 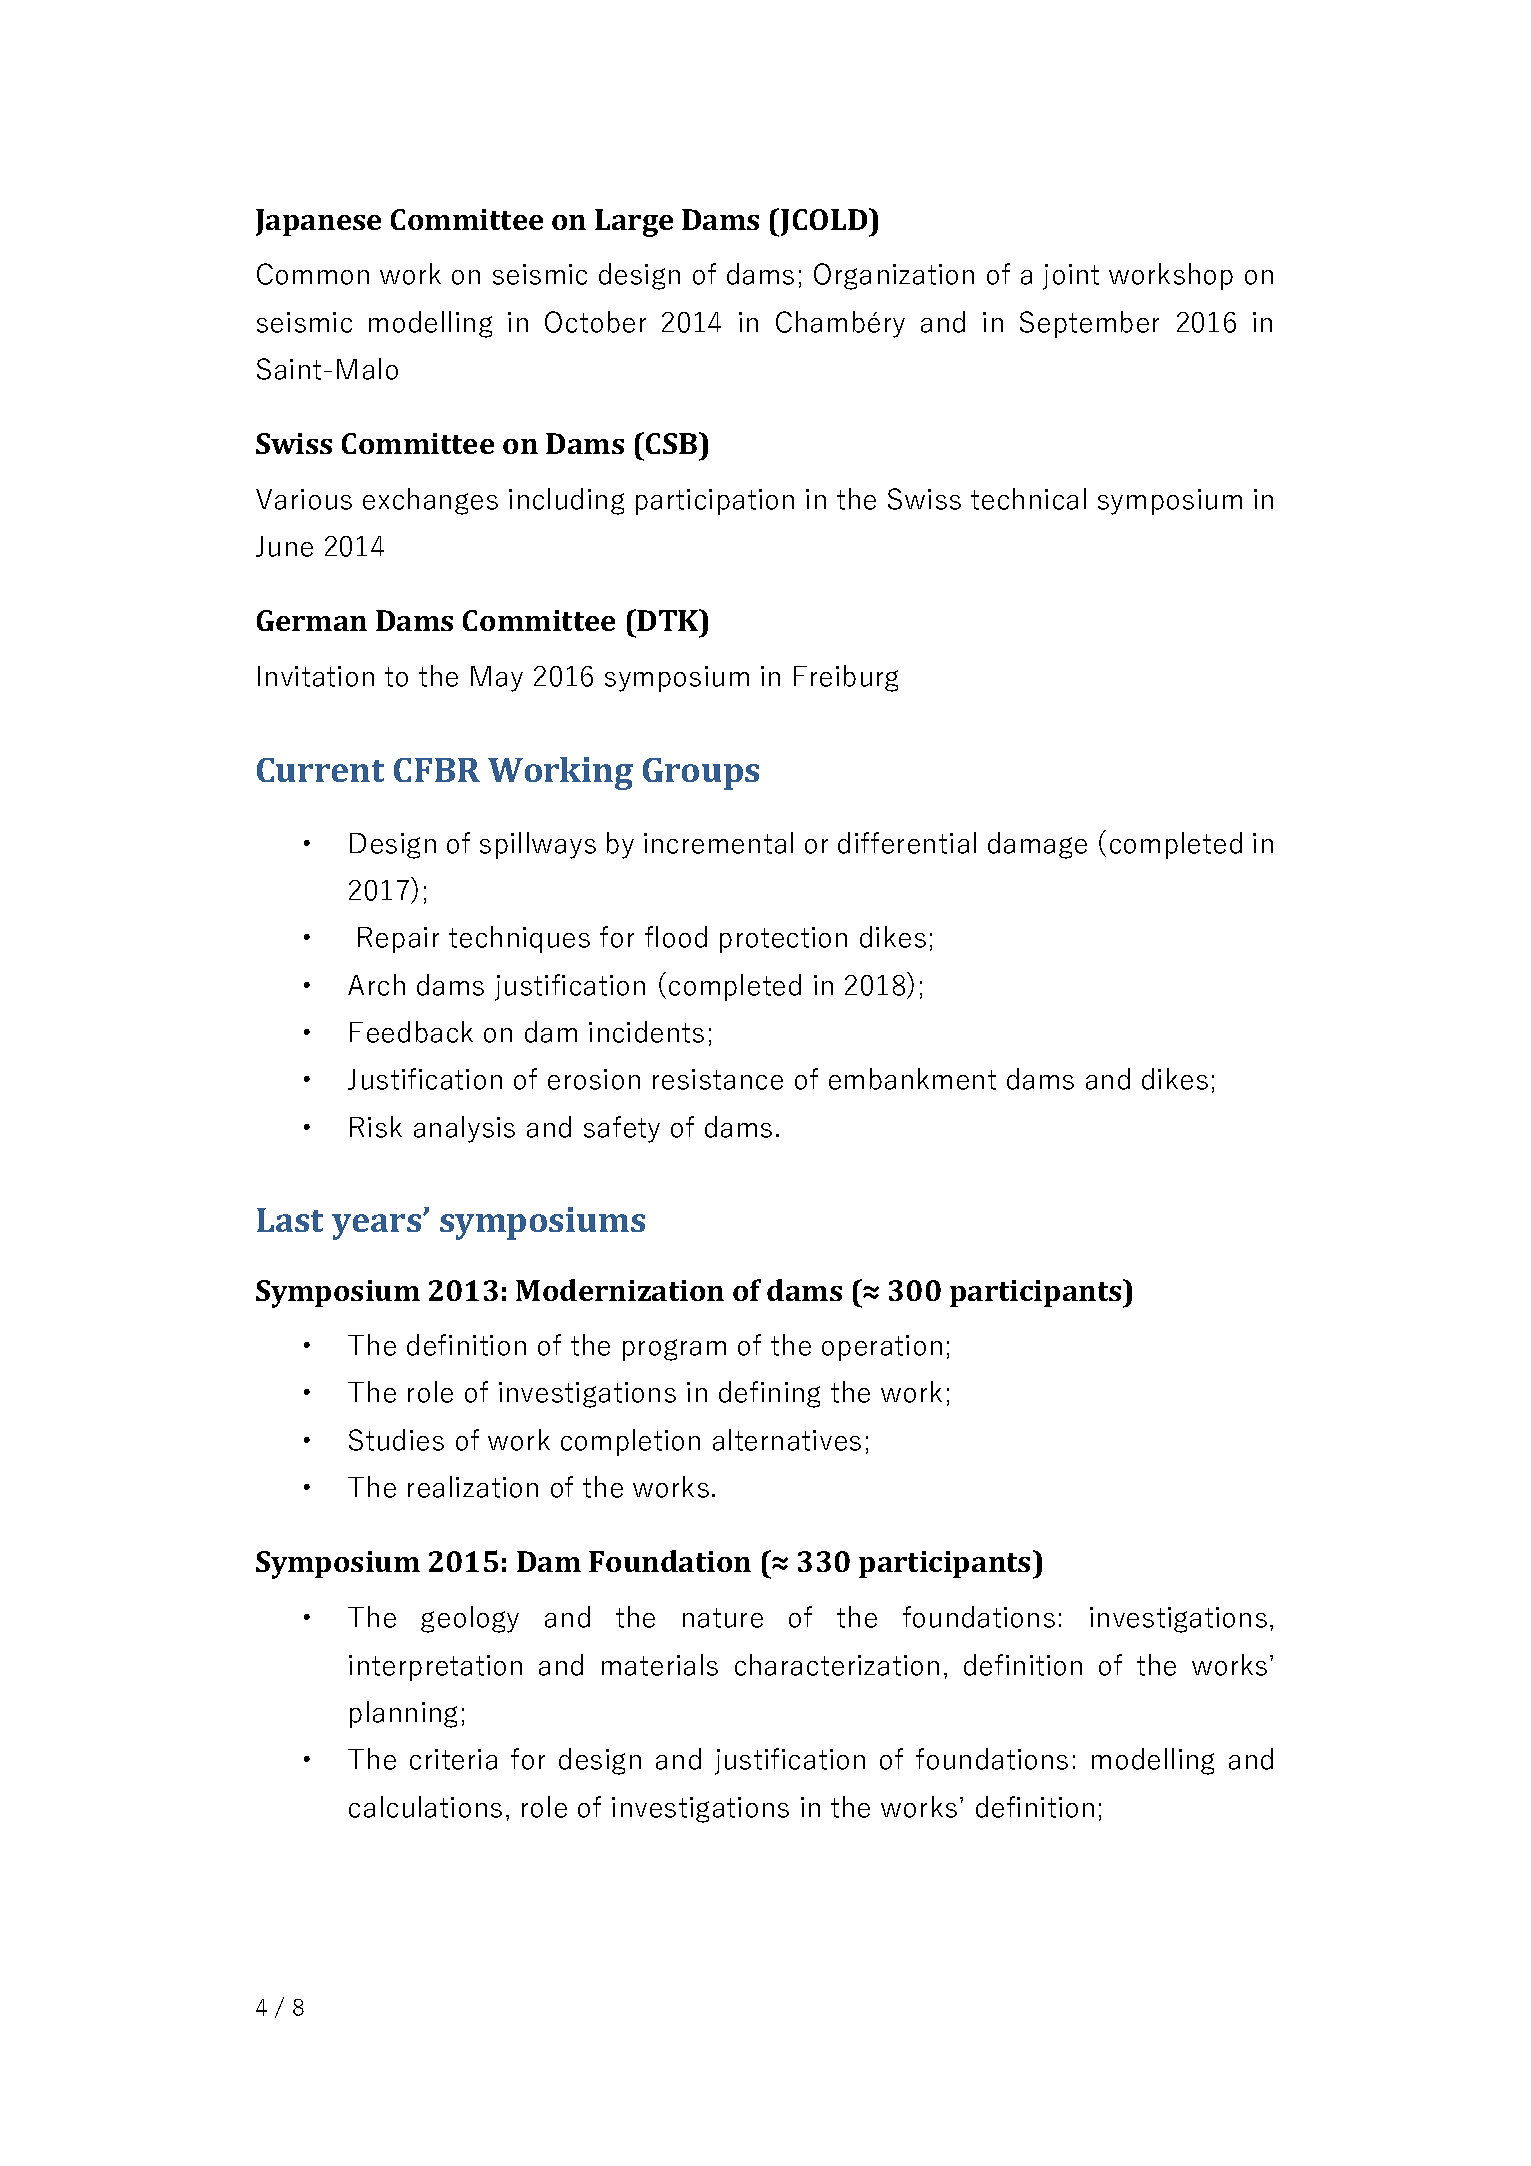 I want to click on Common, so click(x=313, y=274).
